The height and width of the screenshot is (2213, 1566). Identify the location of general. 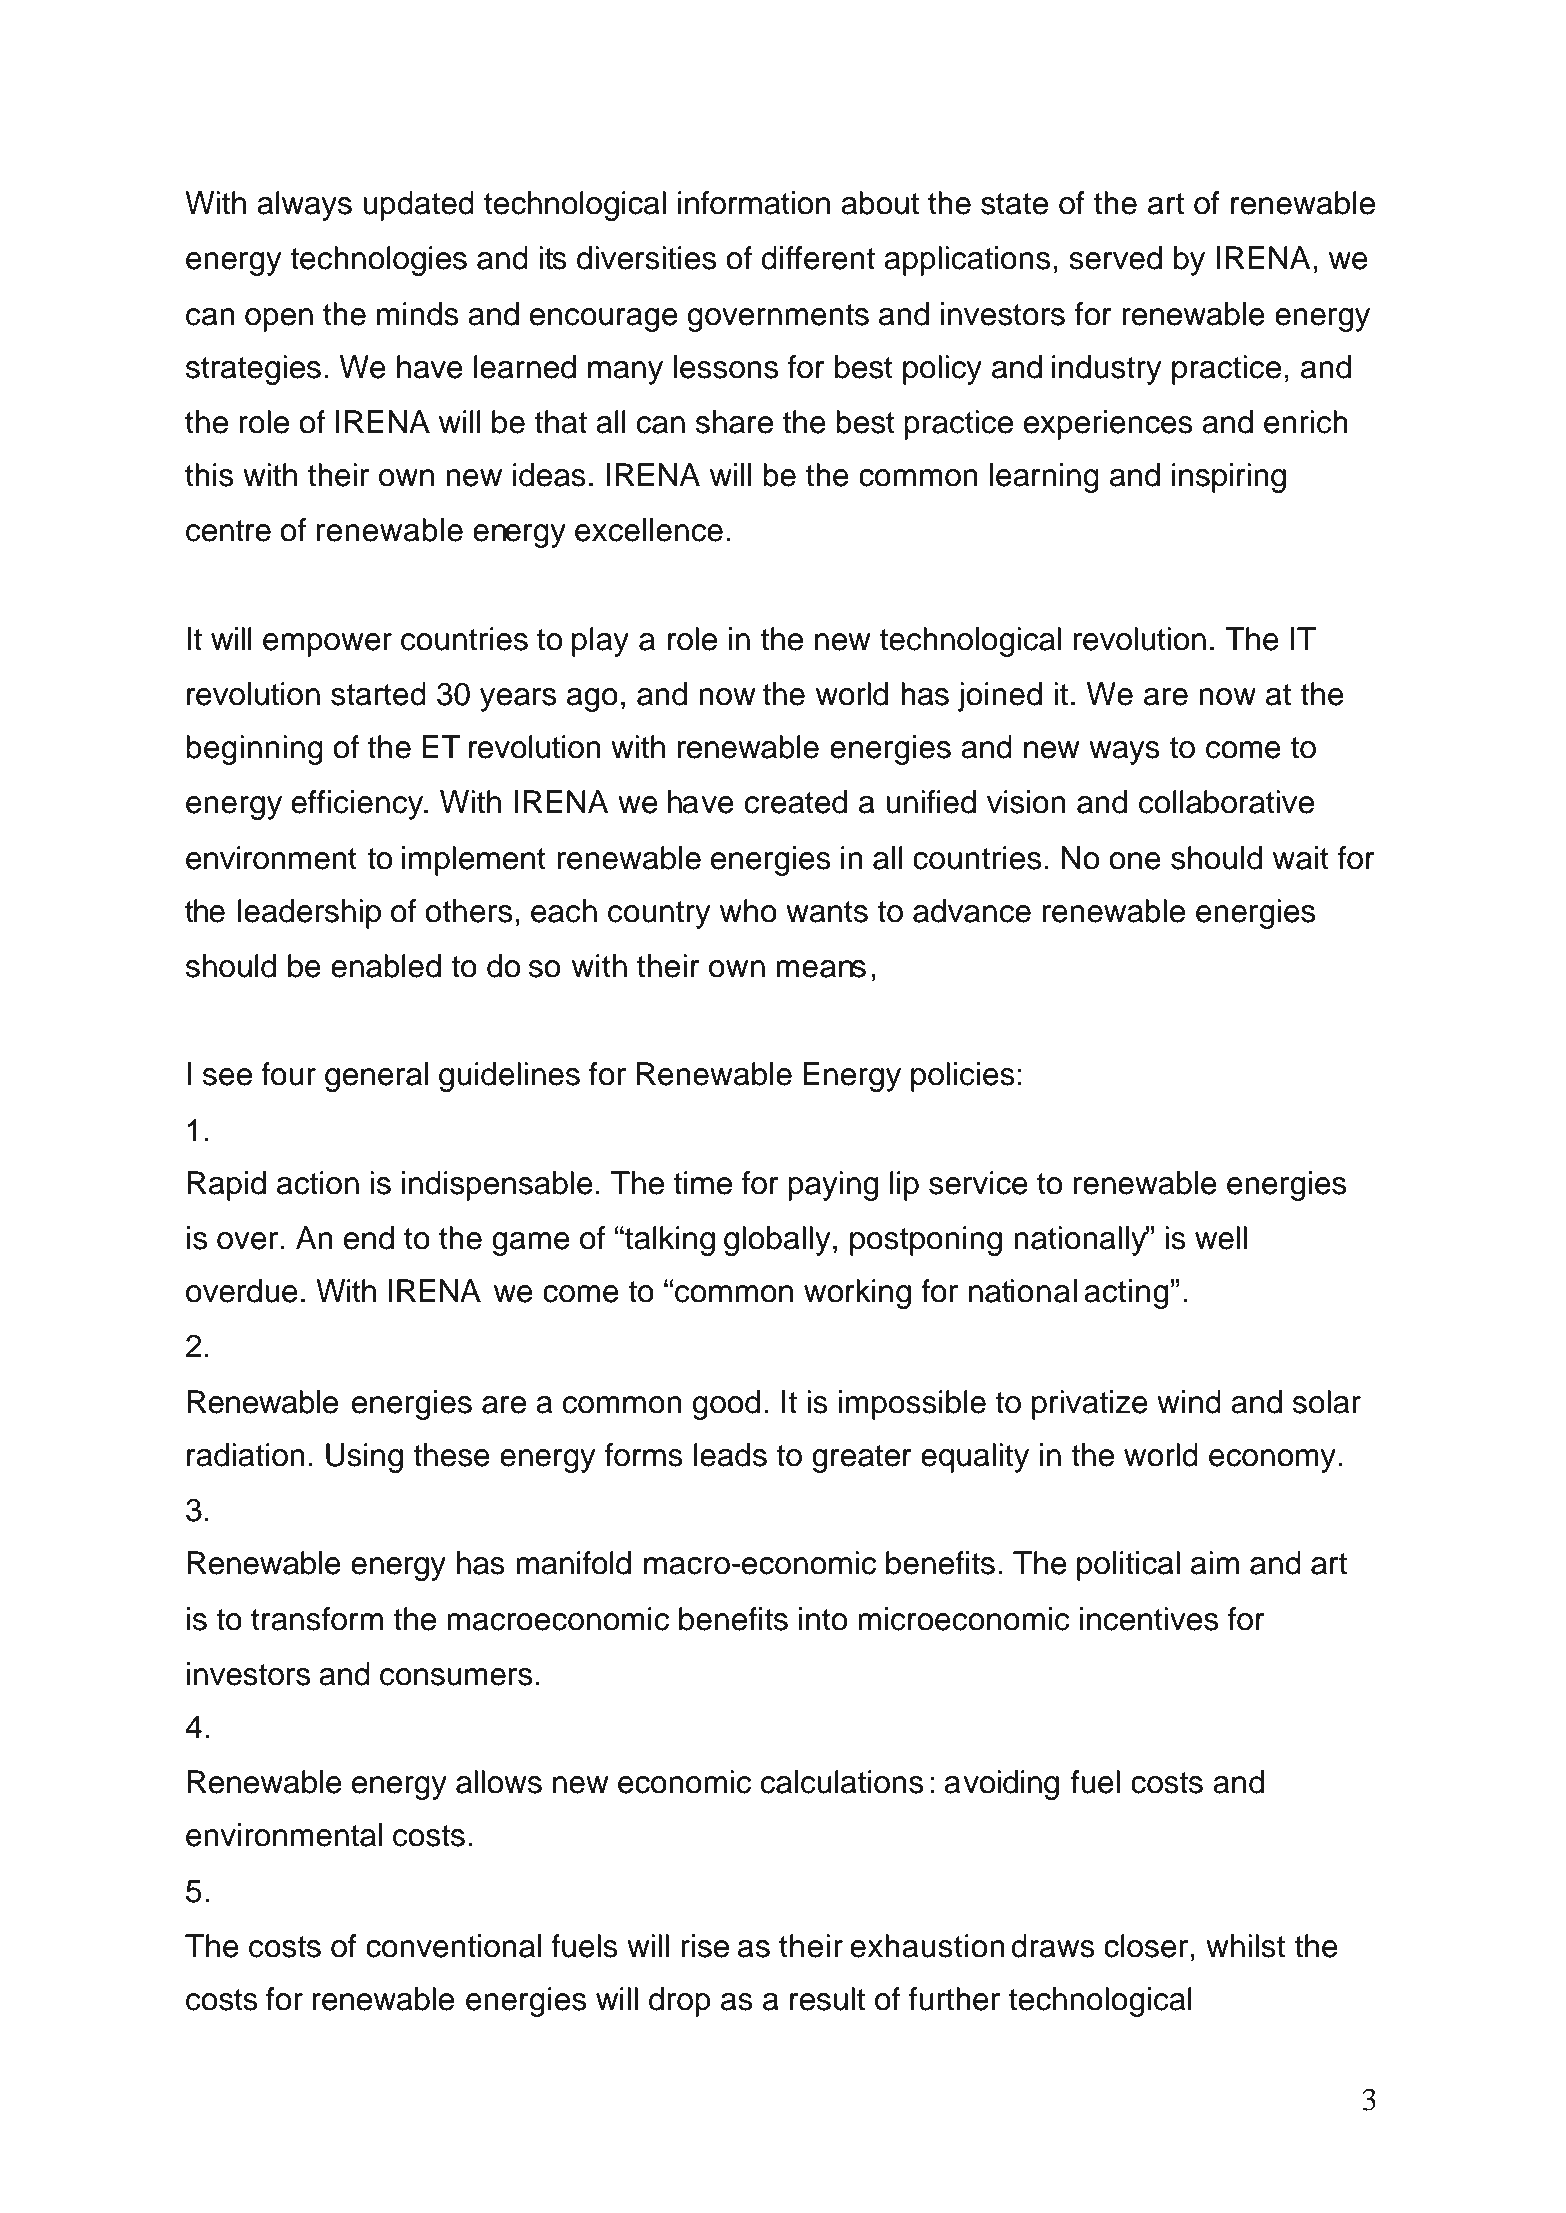
(376, 1077).
